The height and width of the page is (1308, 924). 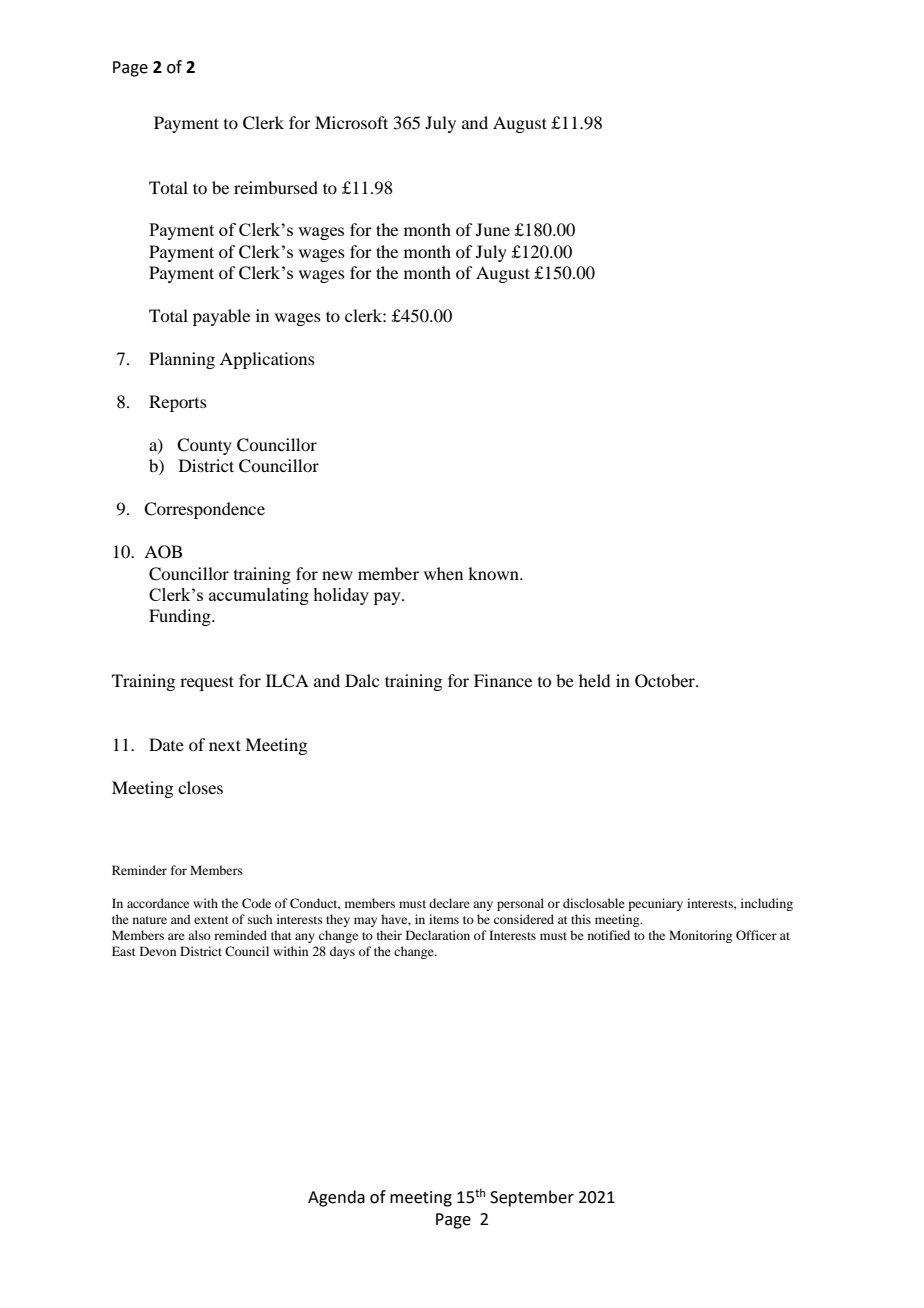 What do you see at coordinates (493, 229) in the page?
I see `June` at bounding box center [493, 229].
